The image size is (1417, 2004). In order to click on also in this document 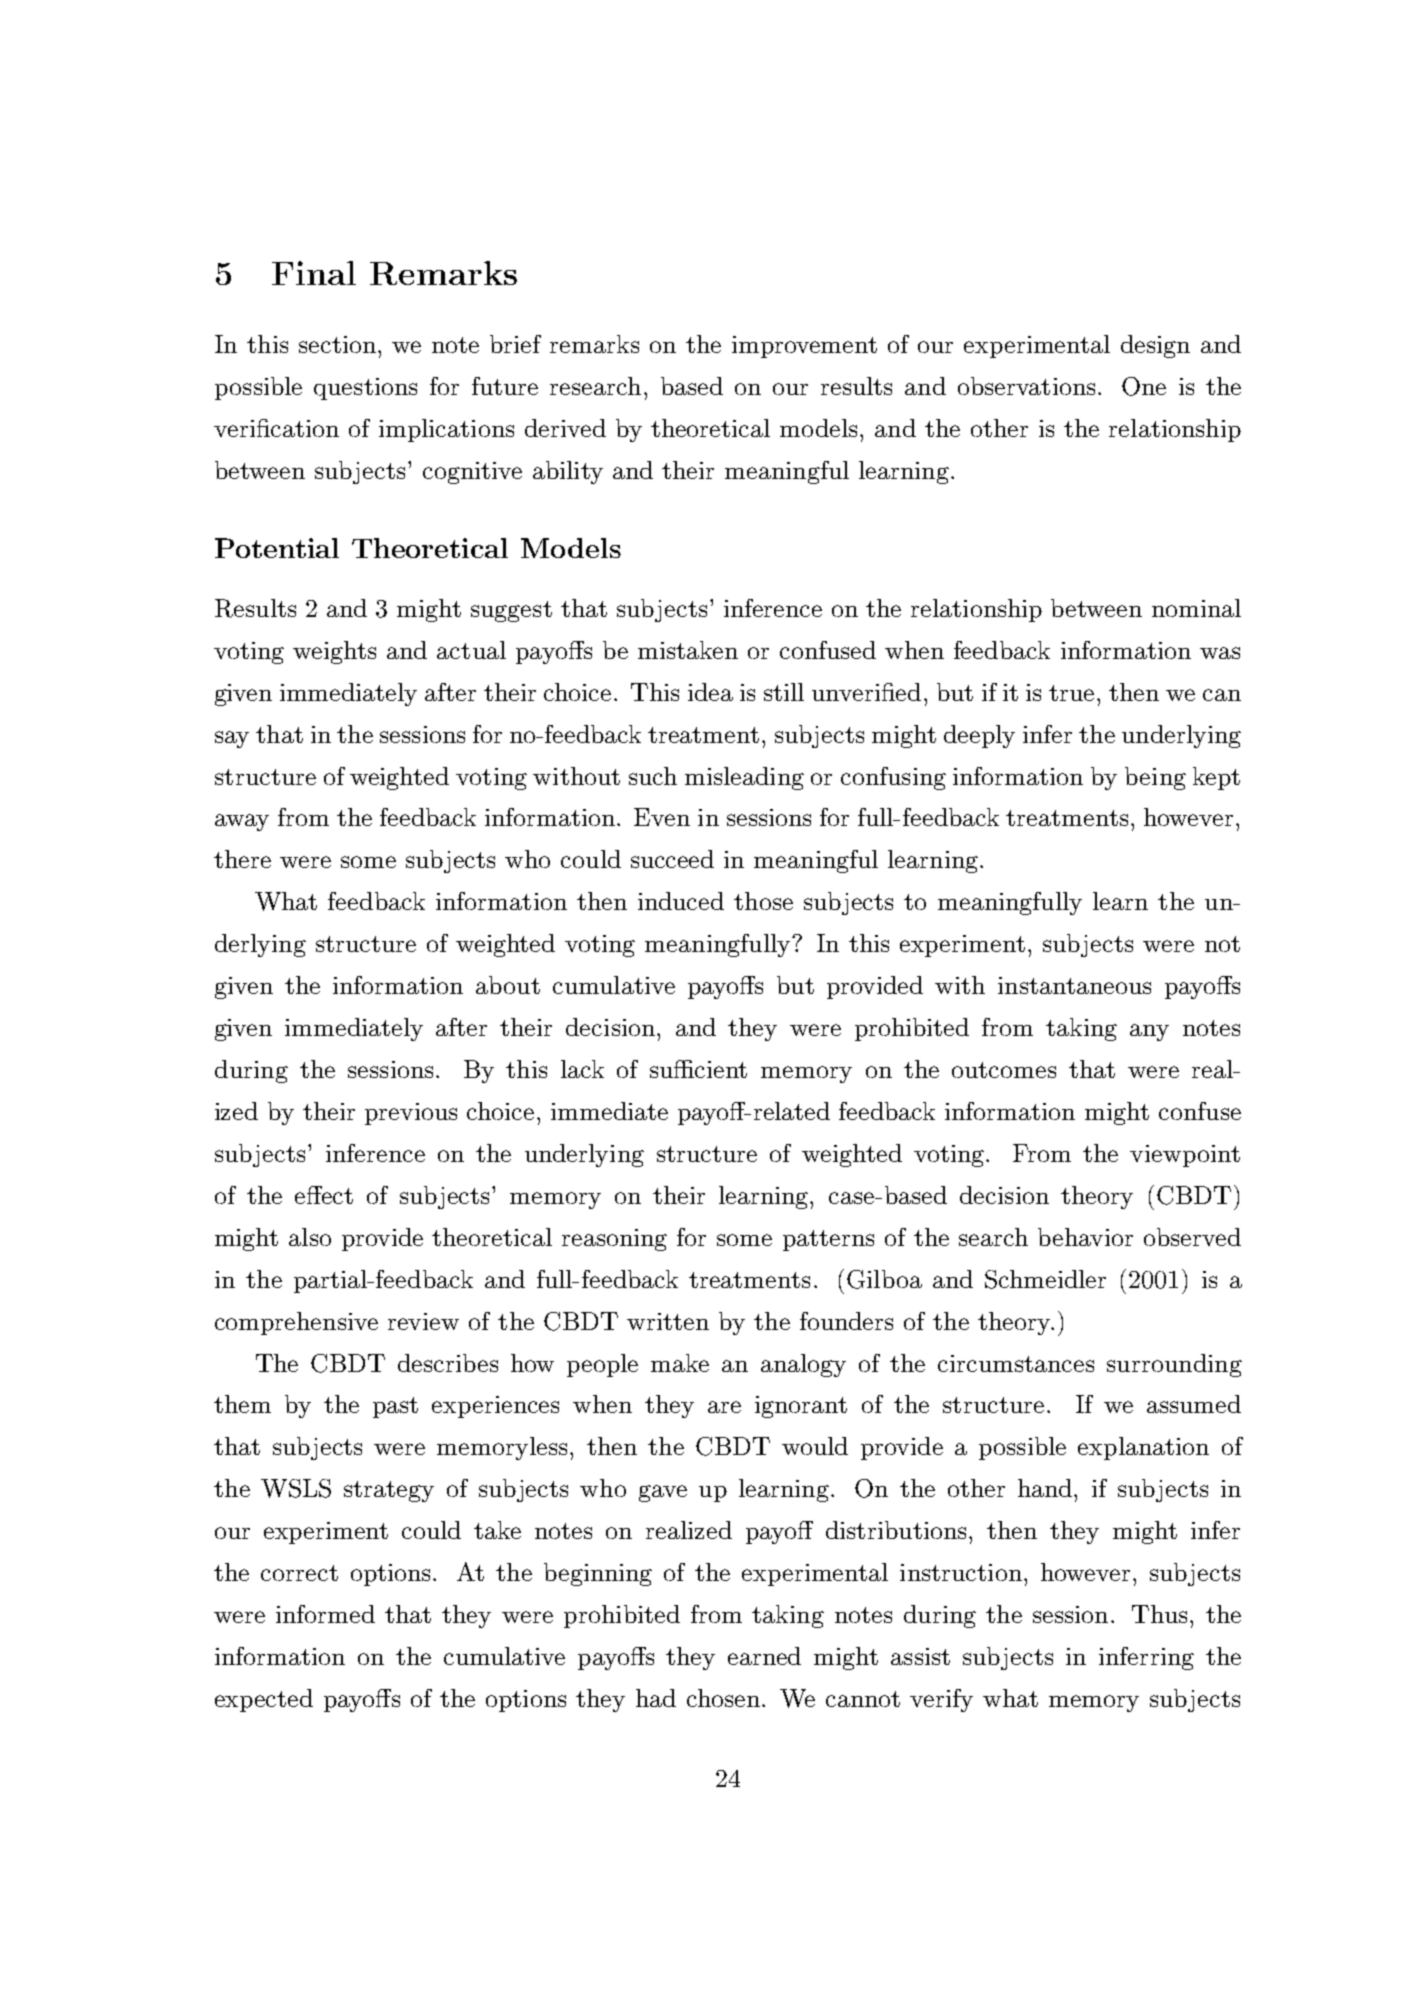, I will do `click(310, 1237)`.
